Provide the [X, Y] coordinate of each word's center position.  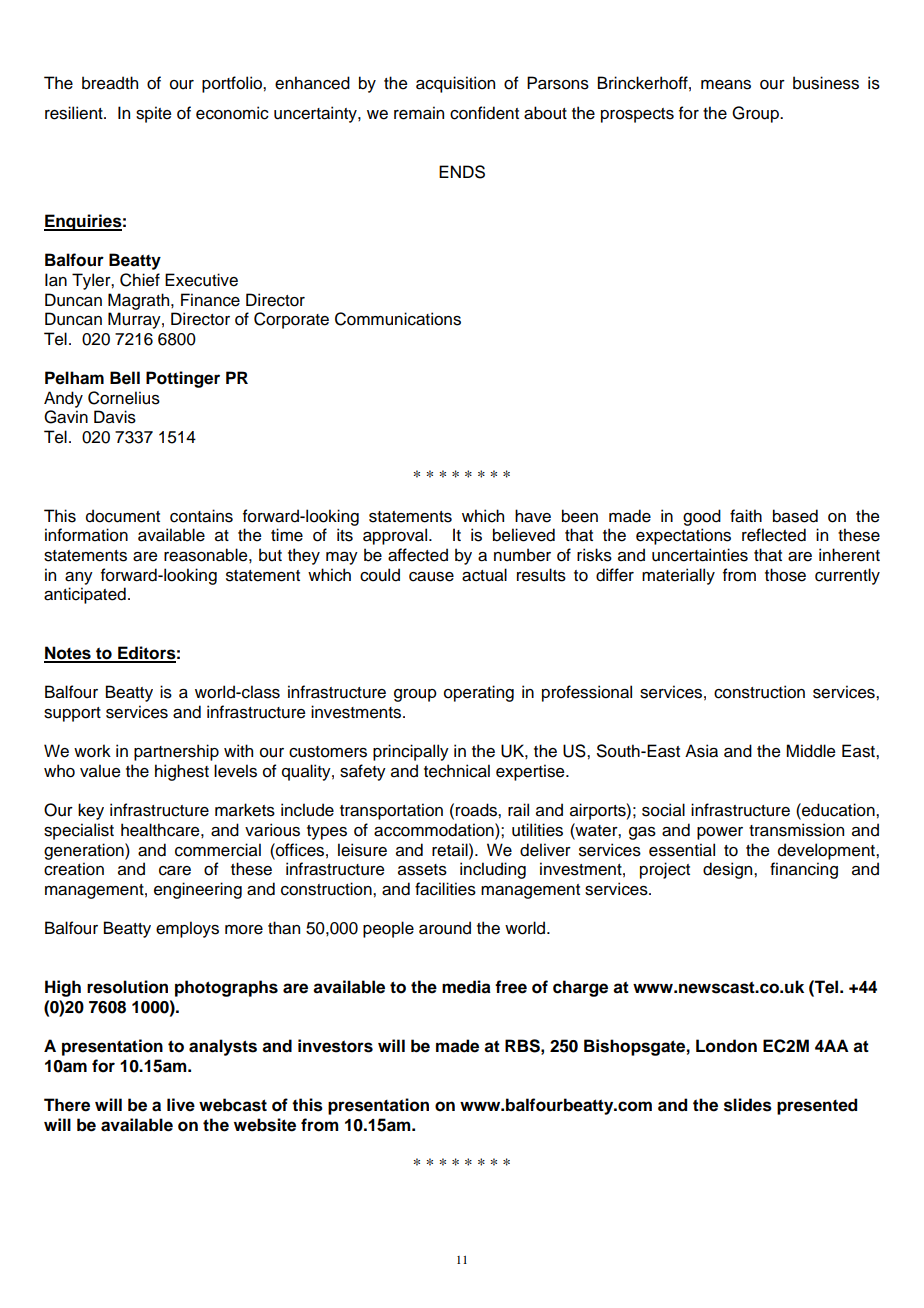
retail [451, 850]
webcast [233, 1105]
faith [746, 516]
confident [484, 113]
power [720, 833]
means [726, 85]
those [785, 575]
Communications [398, 319]
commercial [218, 850]
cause [431, 577]
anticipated [85, 595]
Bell [125, 378]
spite [154, 114]
